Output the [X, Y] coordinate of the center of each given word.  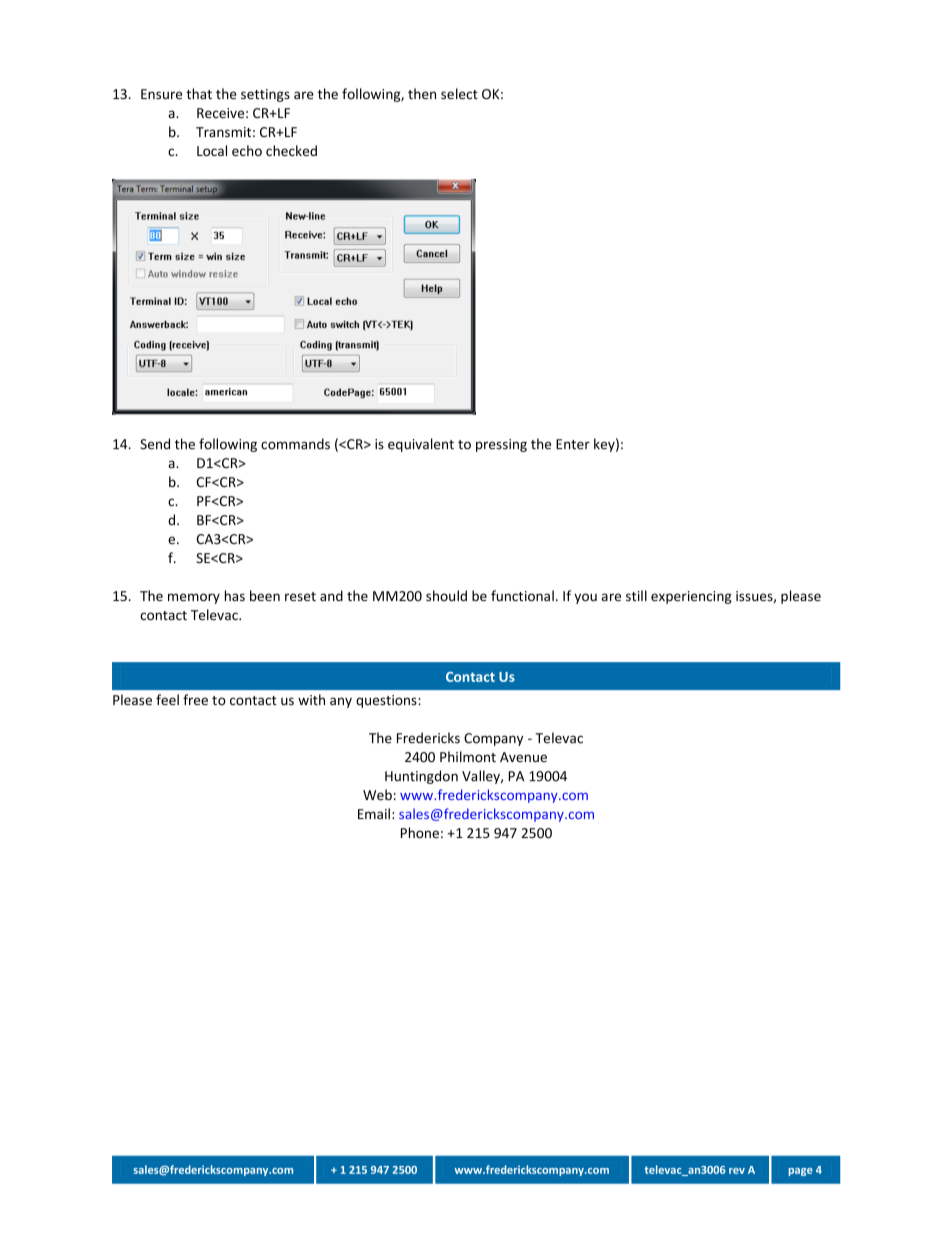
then [422, 94]
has [235, 595]
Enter [573, 444]
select [459, 94]
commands [295, 444]
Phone [420, 832]
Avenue [523, 757]
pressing [501, 445]
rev [737, 1171]
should [446, 596]
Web [377, 794]
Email [374, 813]
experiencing [691, 597]
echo [247, 150]
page [800, 1172]
